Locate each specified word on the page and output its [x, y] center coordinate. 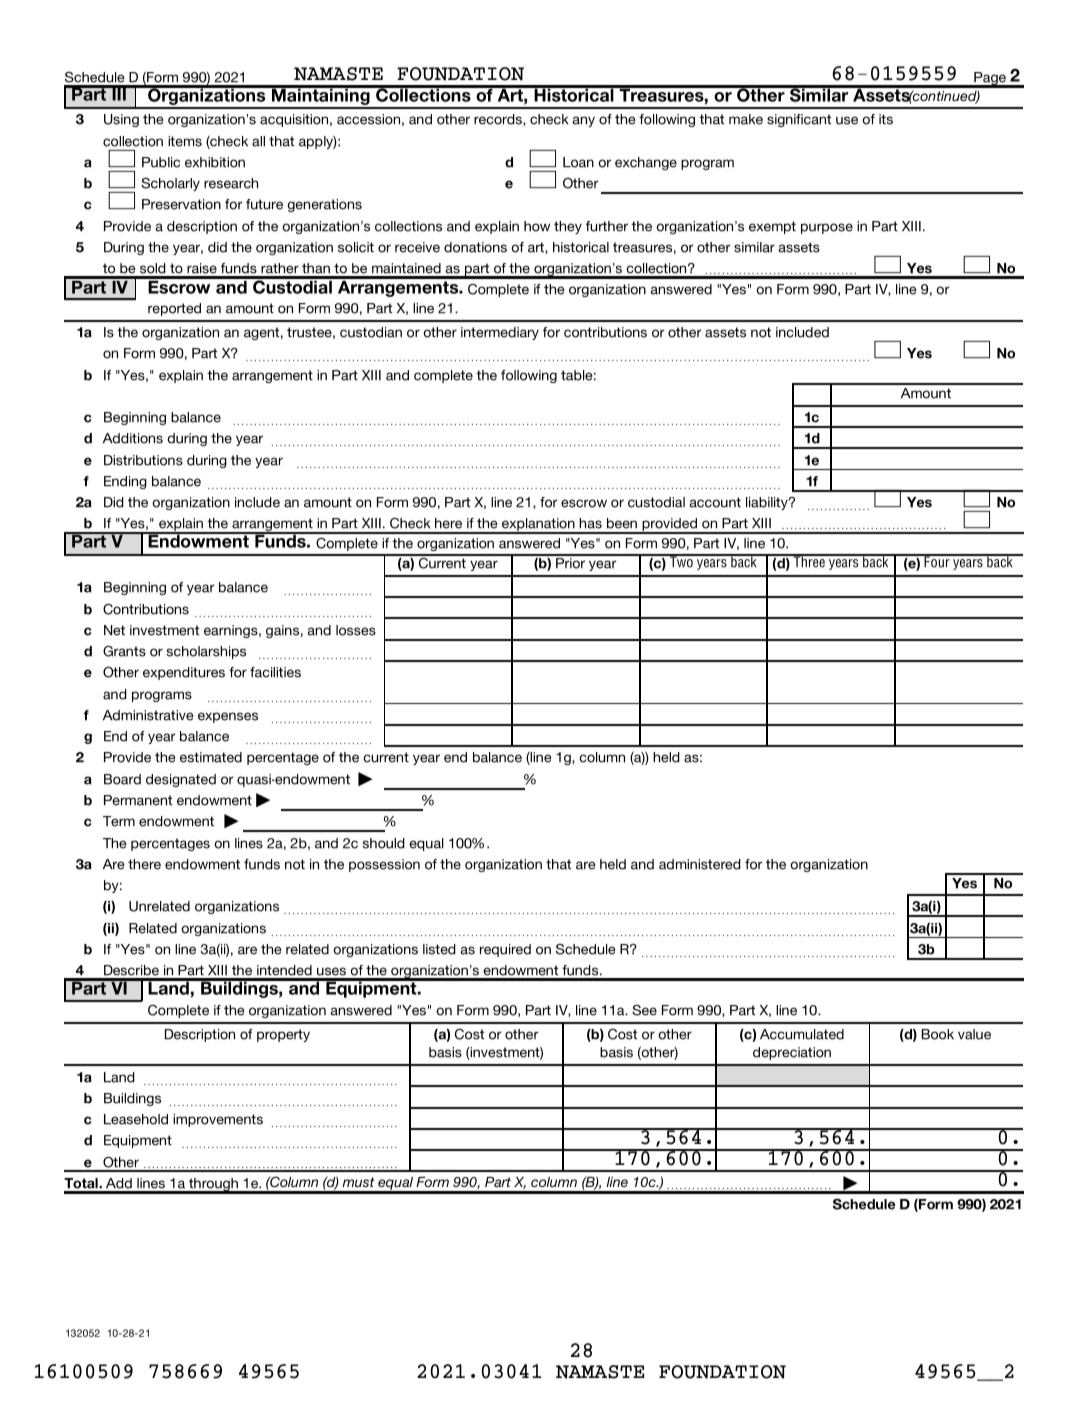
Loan [578, 162]
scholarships [206, 652]
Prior [570, 563]
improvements [218, 1120]
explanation [538, 526]
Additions [133, 438]
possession [384, 865]
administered [700, 864]
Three [809, 561]
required [505, 950]
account [715, 502]
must [358, 1182]
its [886, 119]
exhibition [215, 162]
